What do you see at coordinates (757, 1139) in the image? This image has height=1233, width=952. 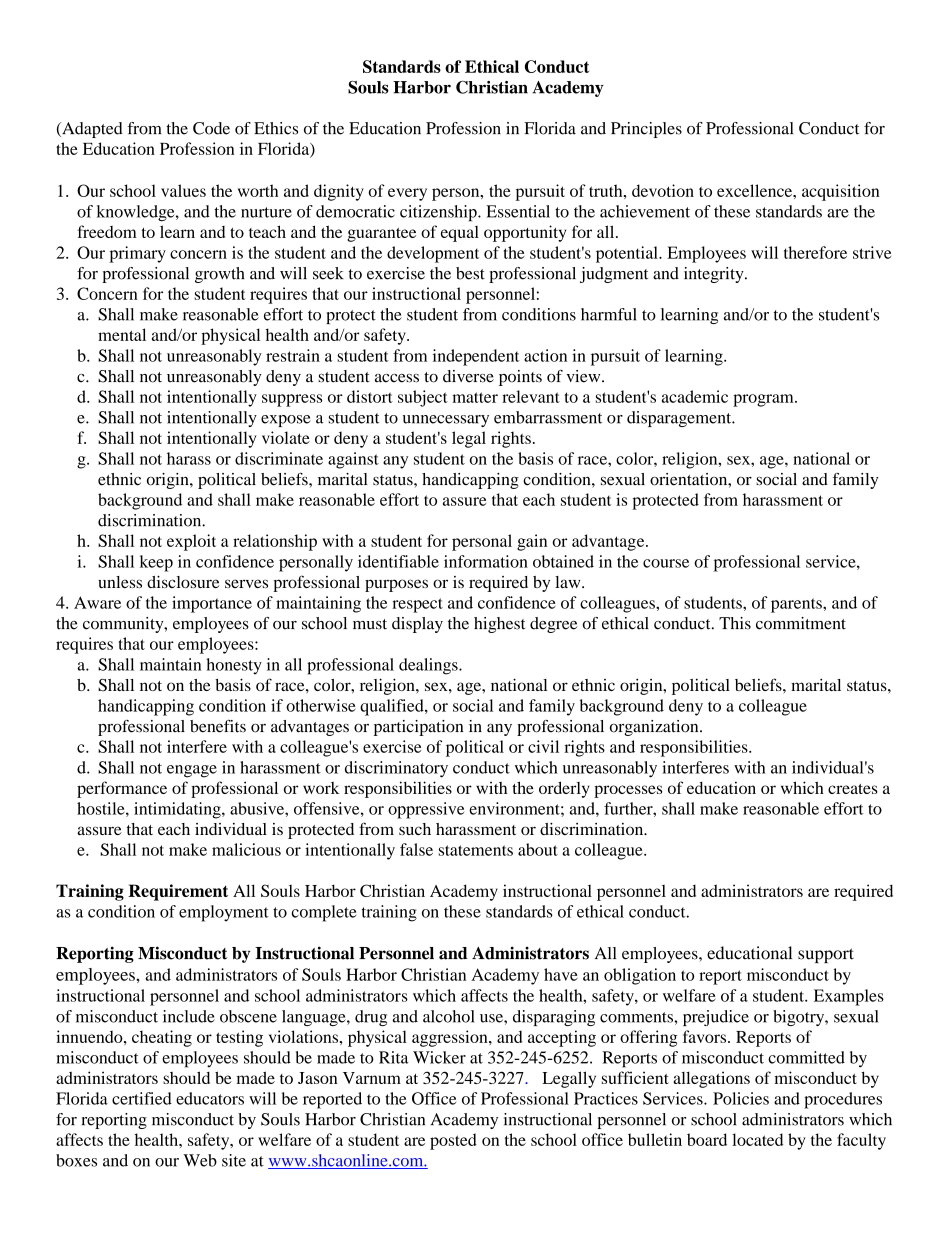 I see `located` at bounding box center [757, 1139].
